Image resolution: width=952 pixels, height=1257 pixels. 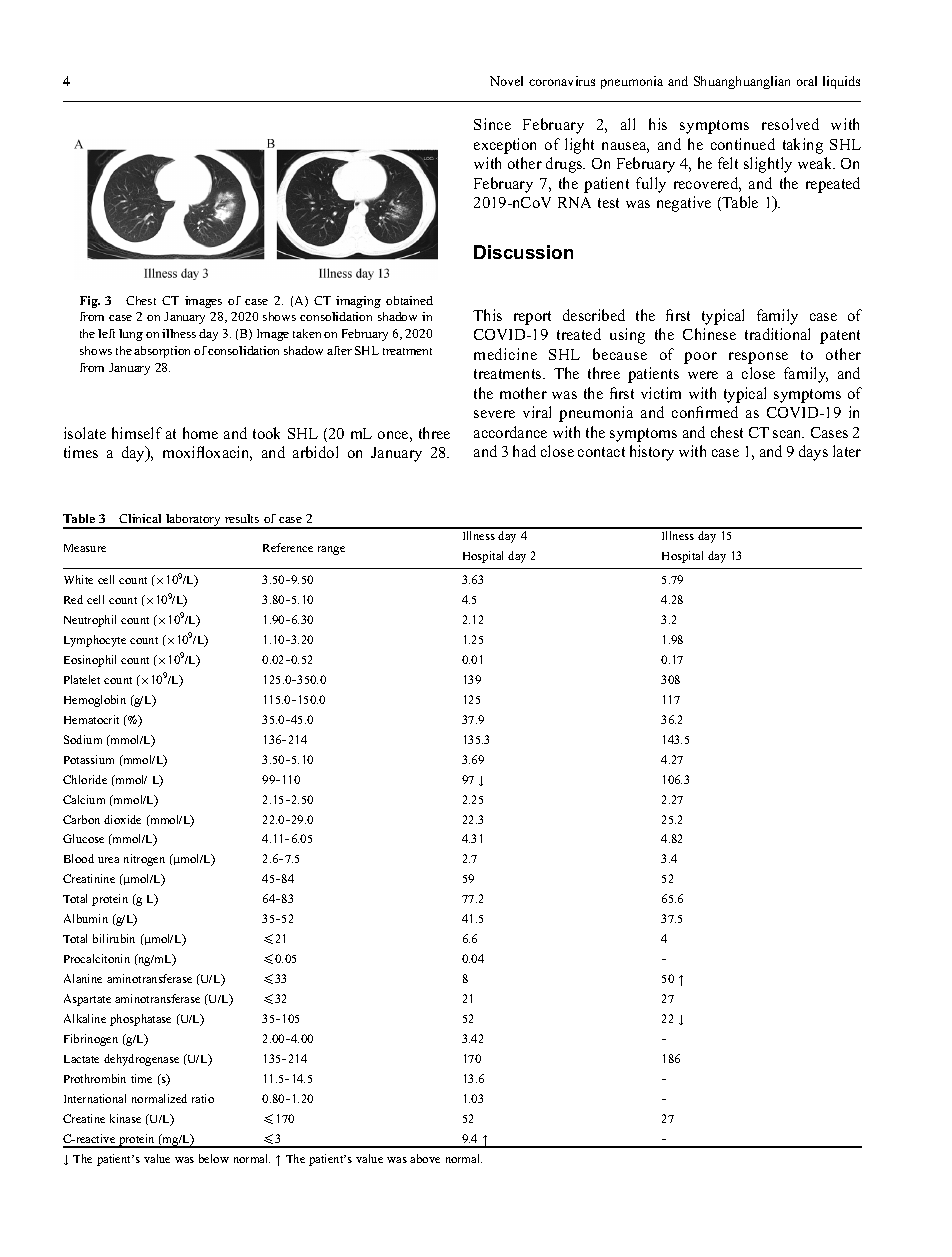 What do you see at coordinates (425, 1158) in the page?
I see `above` at bounding box center [425, 1158].
